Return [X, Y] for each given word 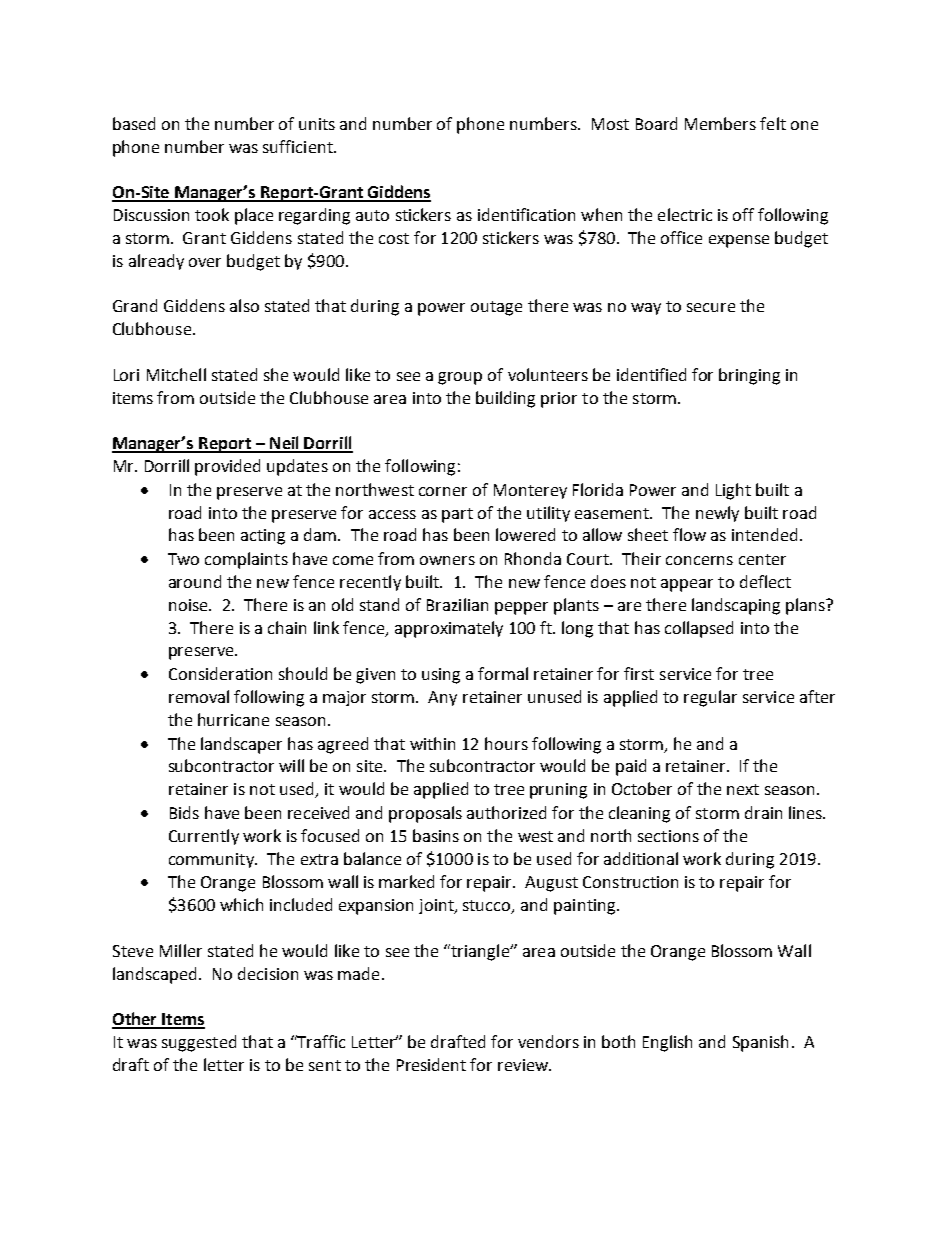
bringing [749, 376]
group [460, 378]
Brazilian [457, 604]
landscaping [736, 606]
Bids [184, 812]
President [431, 1064]
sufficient [299, 146]
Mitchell [176, 374]
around [195, 581]
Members [720, 123]
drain [763, 812]
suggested [199, 1043]
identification [526, 214]
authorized [506, 812]
